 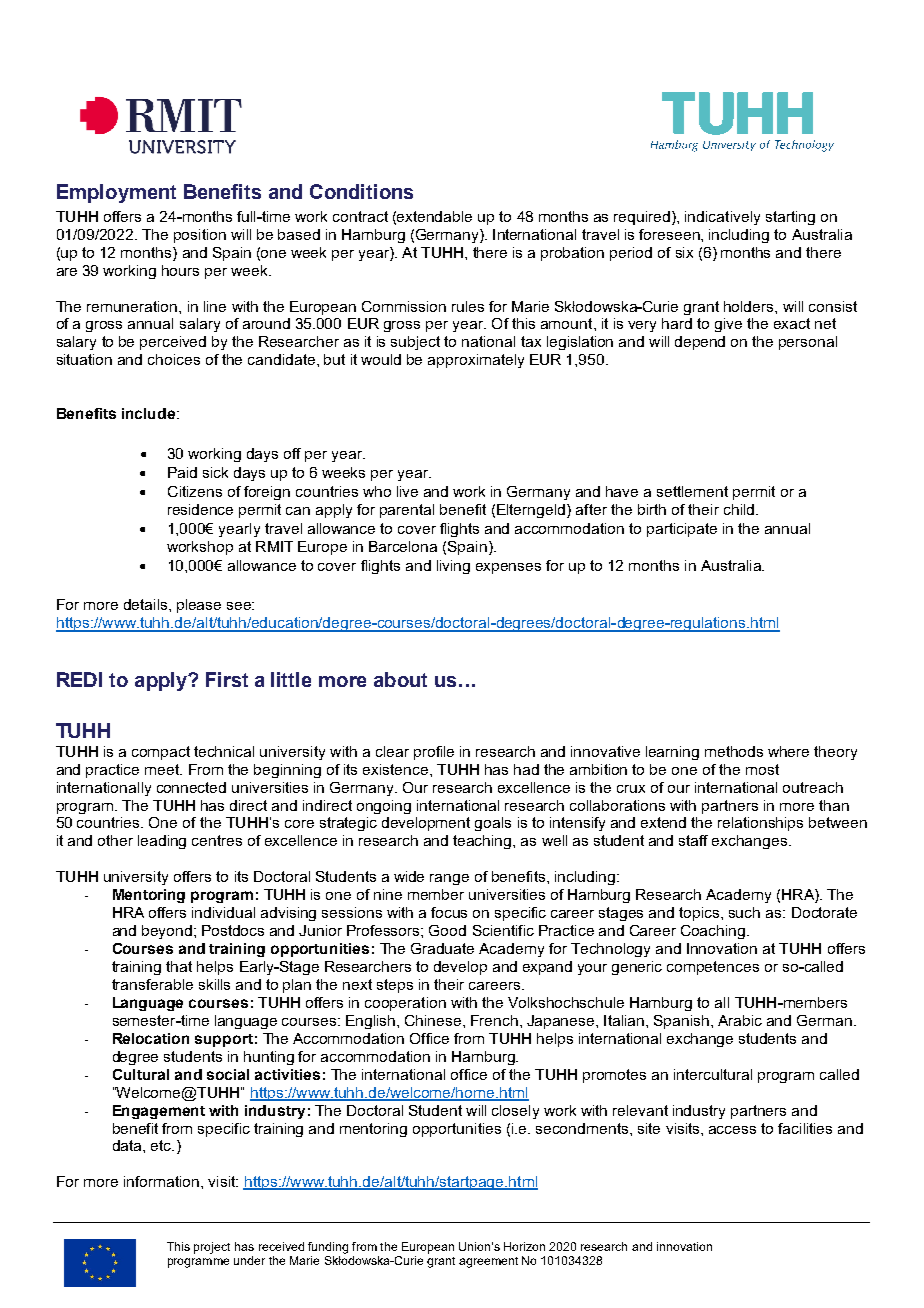 What do you see at coordinates (734, 751) in the screenshot?
I see `methods` at bounding box center [734, 751].
